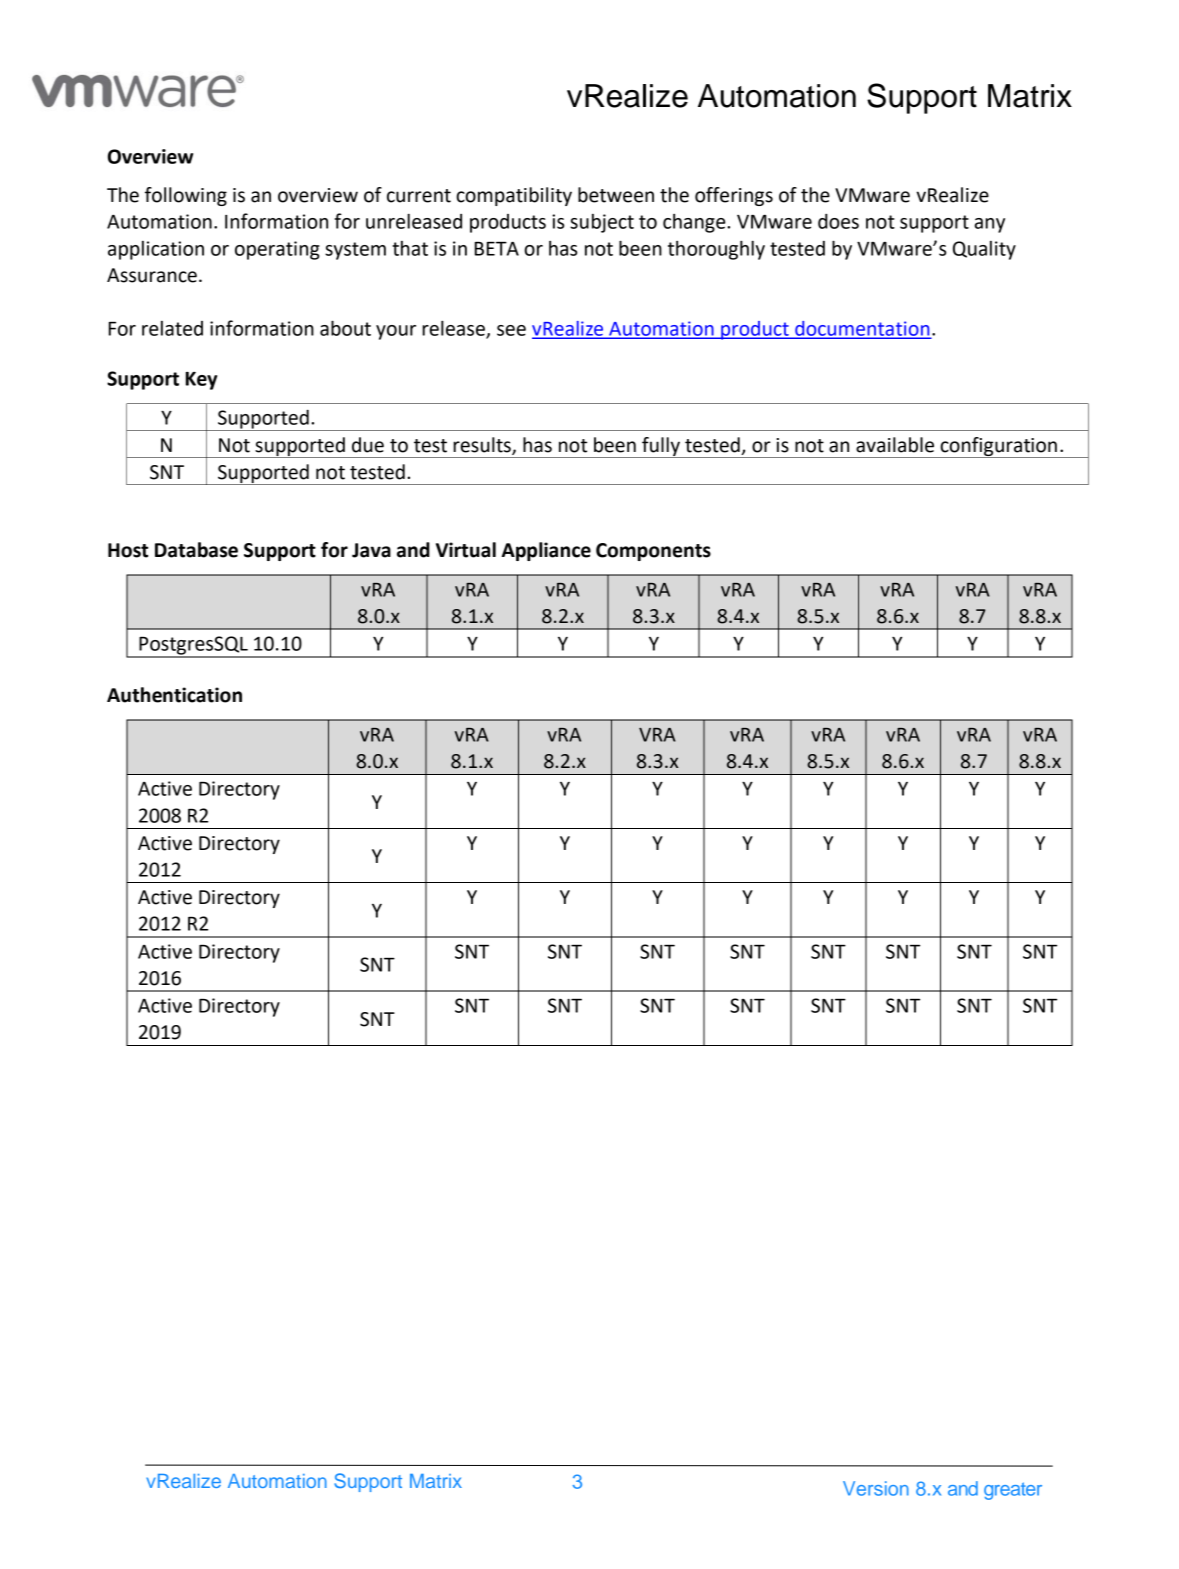  I want to click on operating, so click(277, 250).
